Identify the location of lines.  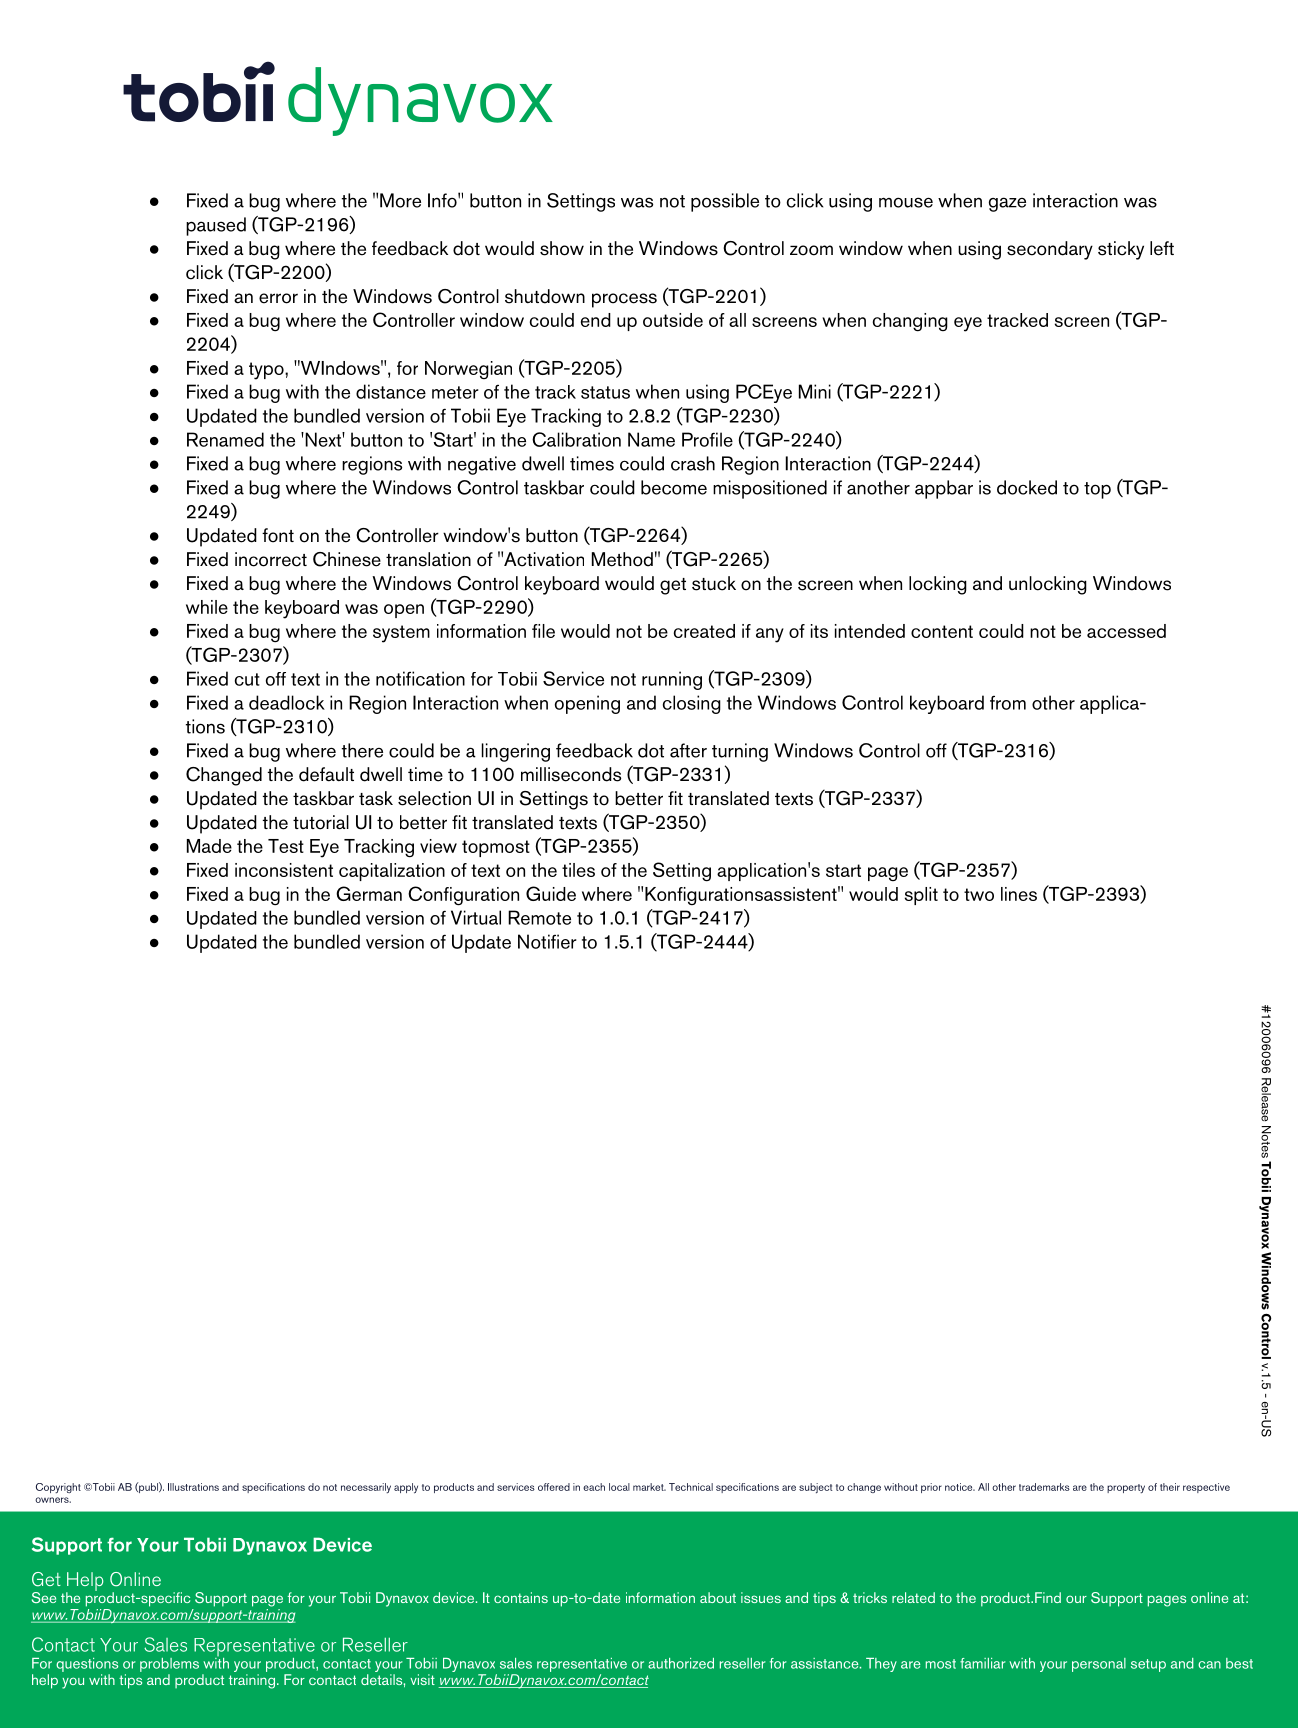
(1019, 894).
